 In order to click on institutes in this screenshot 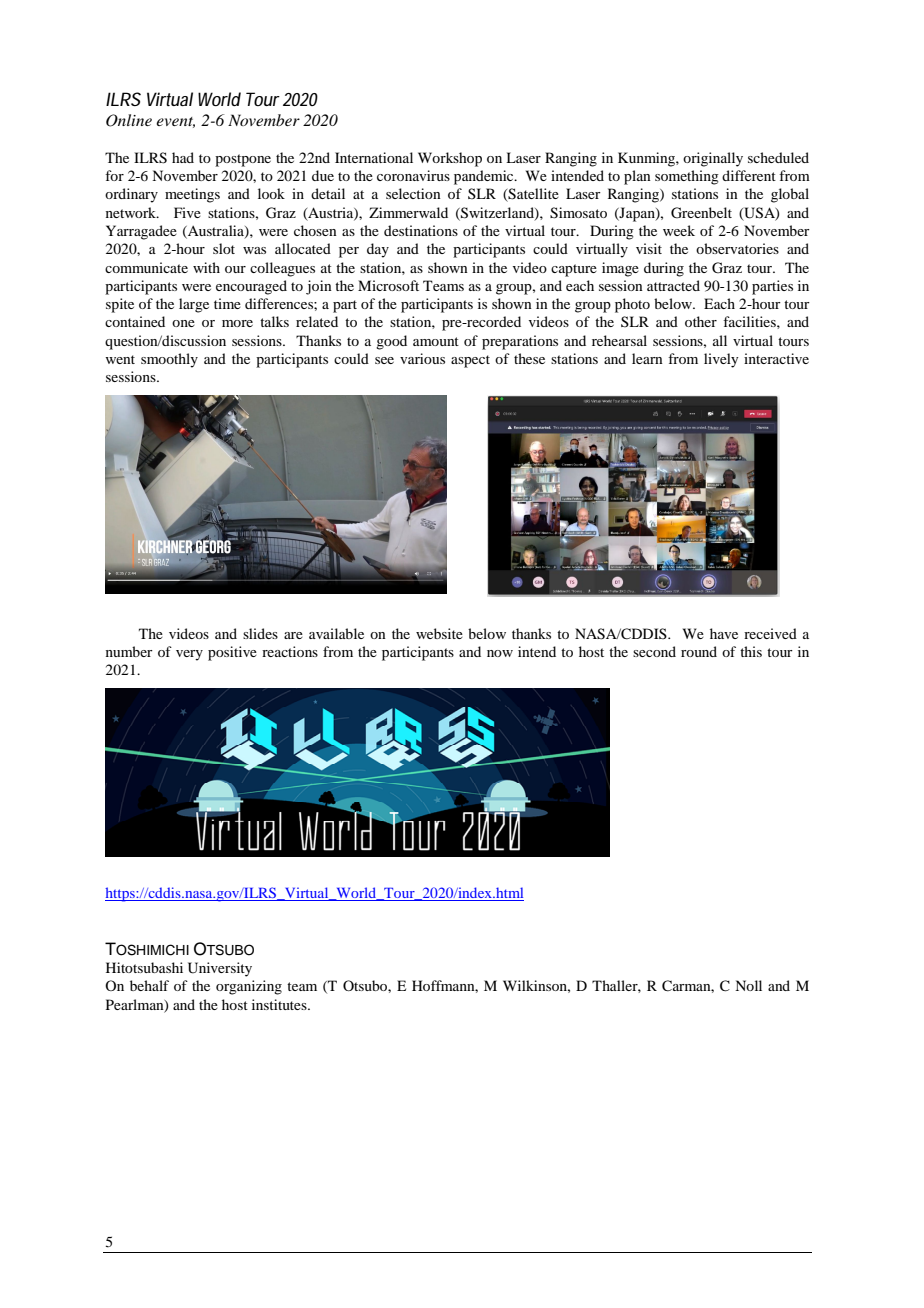, I will do `click(280, 1004)`.
